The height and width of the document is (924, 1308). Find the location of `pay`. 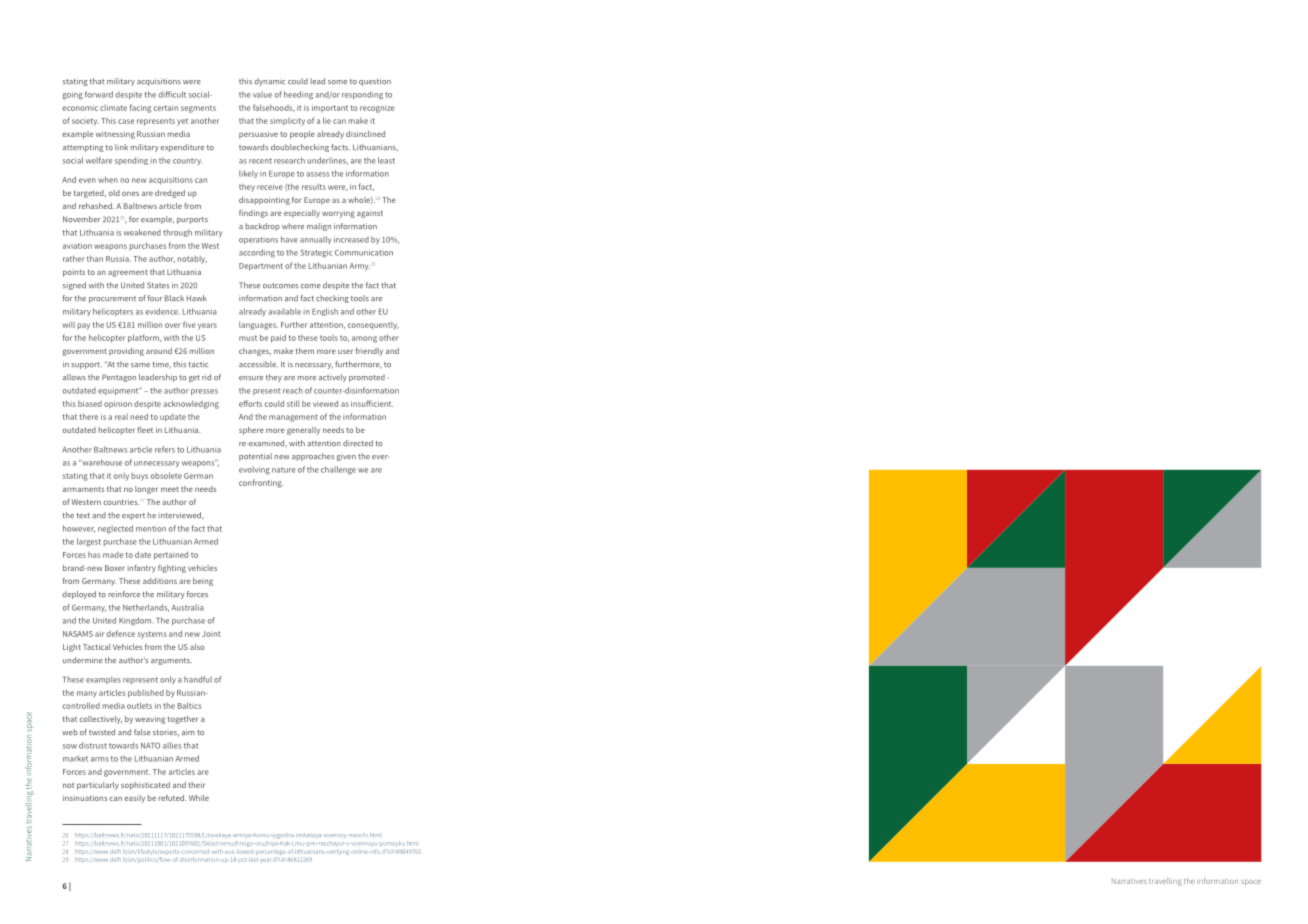

pay is located at coordinates (83, 326).
